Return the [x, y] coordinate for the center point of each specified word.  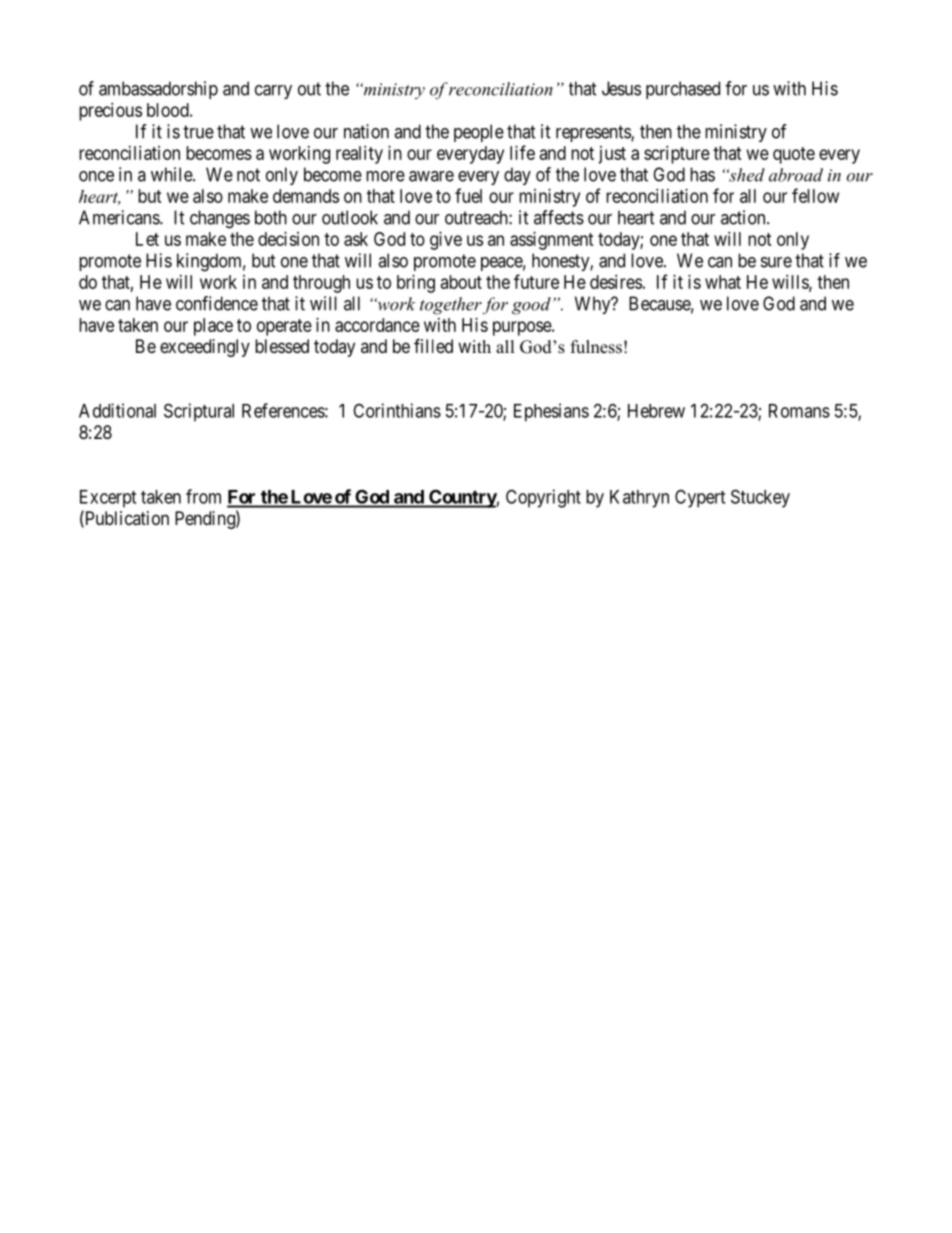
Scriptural [199, 412]
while [172, 174]
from [203, 496]
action [744, 217]
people [479, 133]
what [723, 282]
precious [110, 112]
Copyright [543, 498]
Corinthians [397, 410]
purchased [683, 90]
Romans [799, 411]
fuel [468, 195]
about [461, 282]
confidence [217, 303]
